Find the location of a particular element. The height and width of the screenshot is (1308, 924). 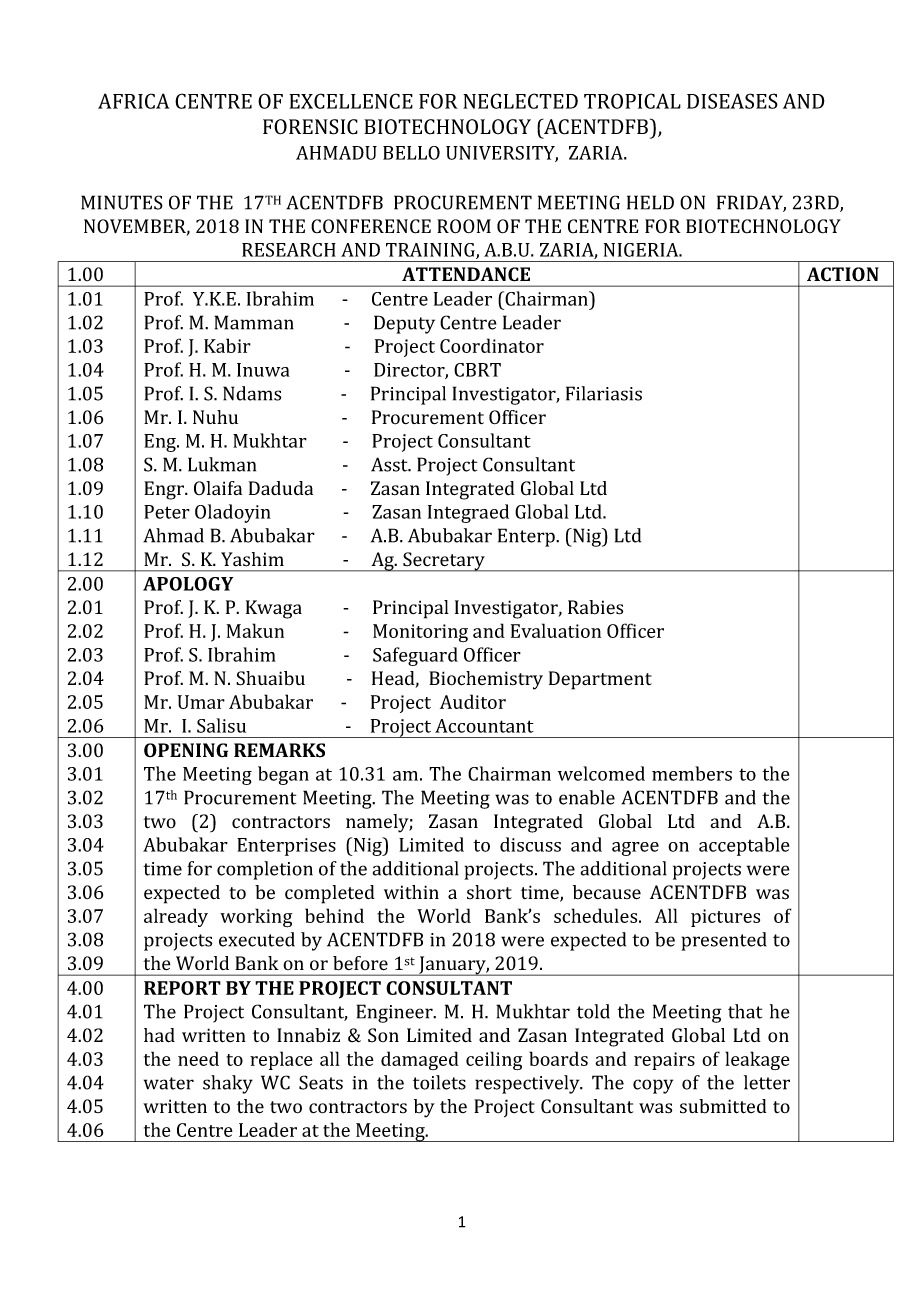

ACTION is located at coordinates (843, 274).
